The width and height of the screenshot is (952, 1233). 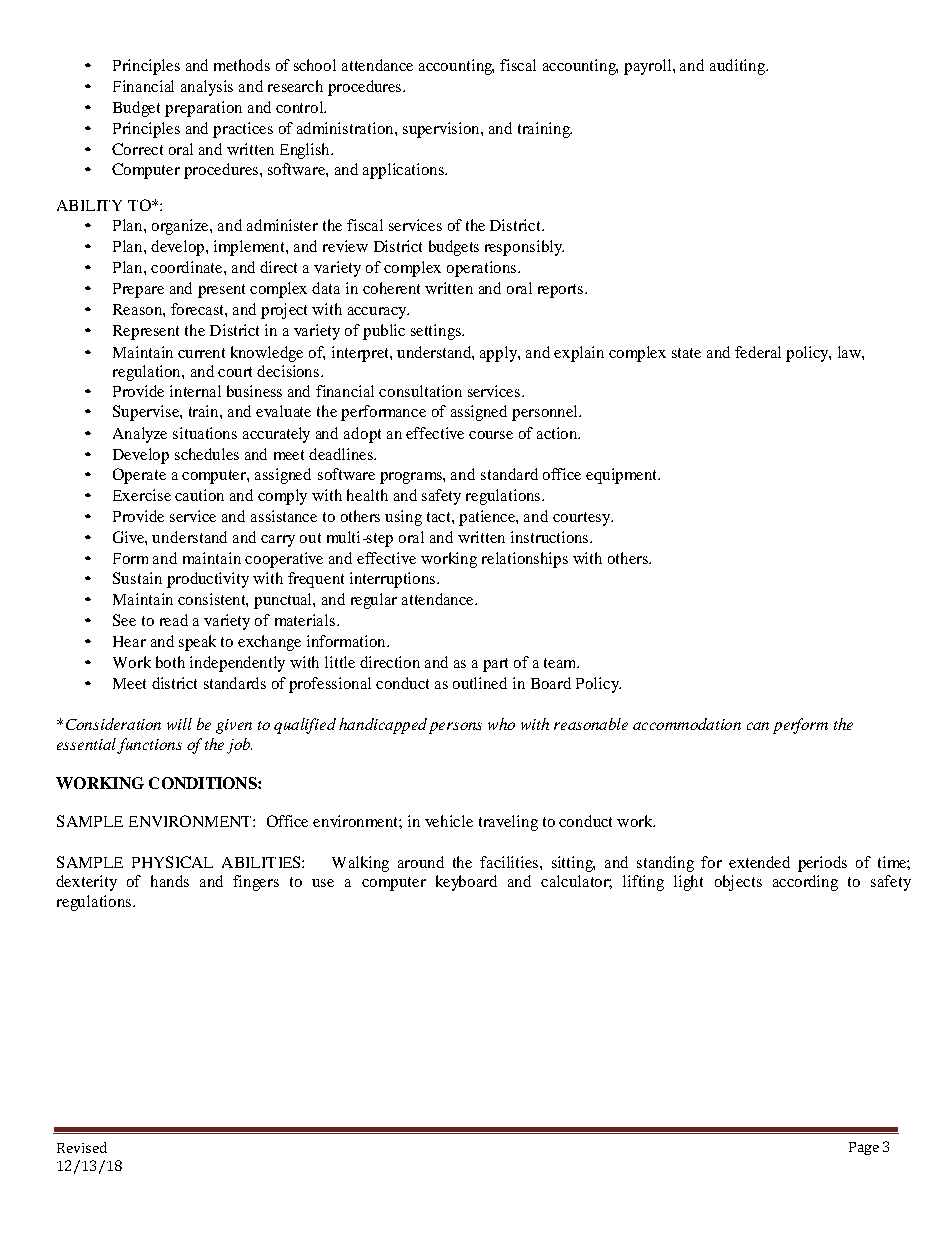 I want to click on relationships, so click(x=525, y=560).
